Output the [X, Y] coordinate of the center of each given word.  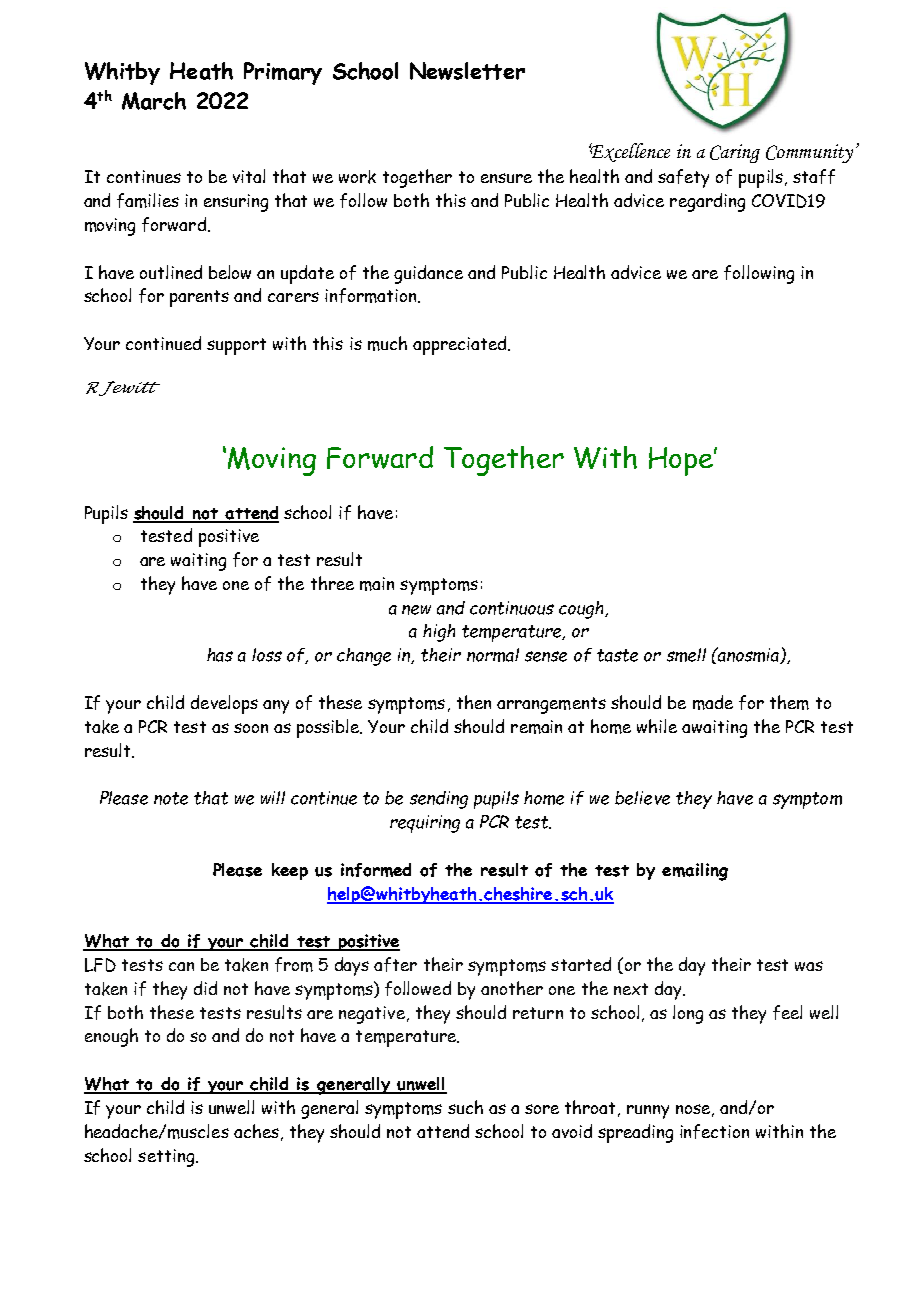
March [154, 101]
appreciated [461, 345]
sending [439, 800]
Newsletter [467, 71]
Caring [735, 153]
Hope [682, 461]
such [465, 1107]
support [236, 346]
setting [167, 1158]
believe [642, 798]
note [171, 798]
